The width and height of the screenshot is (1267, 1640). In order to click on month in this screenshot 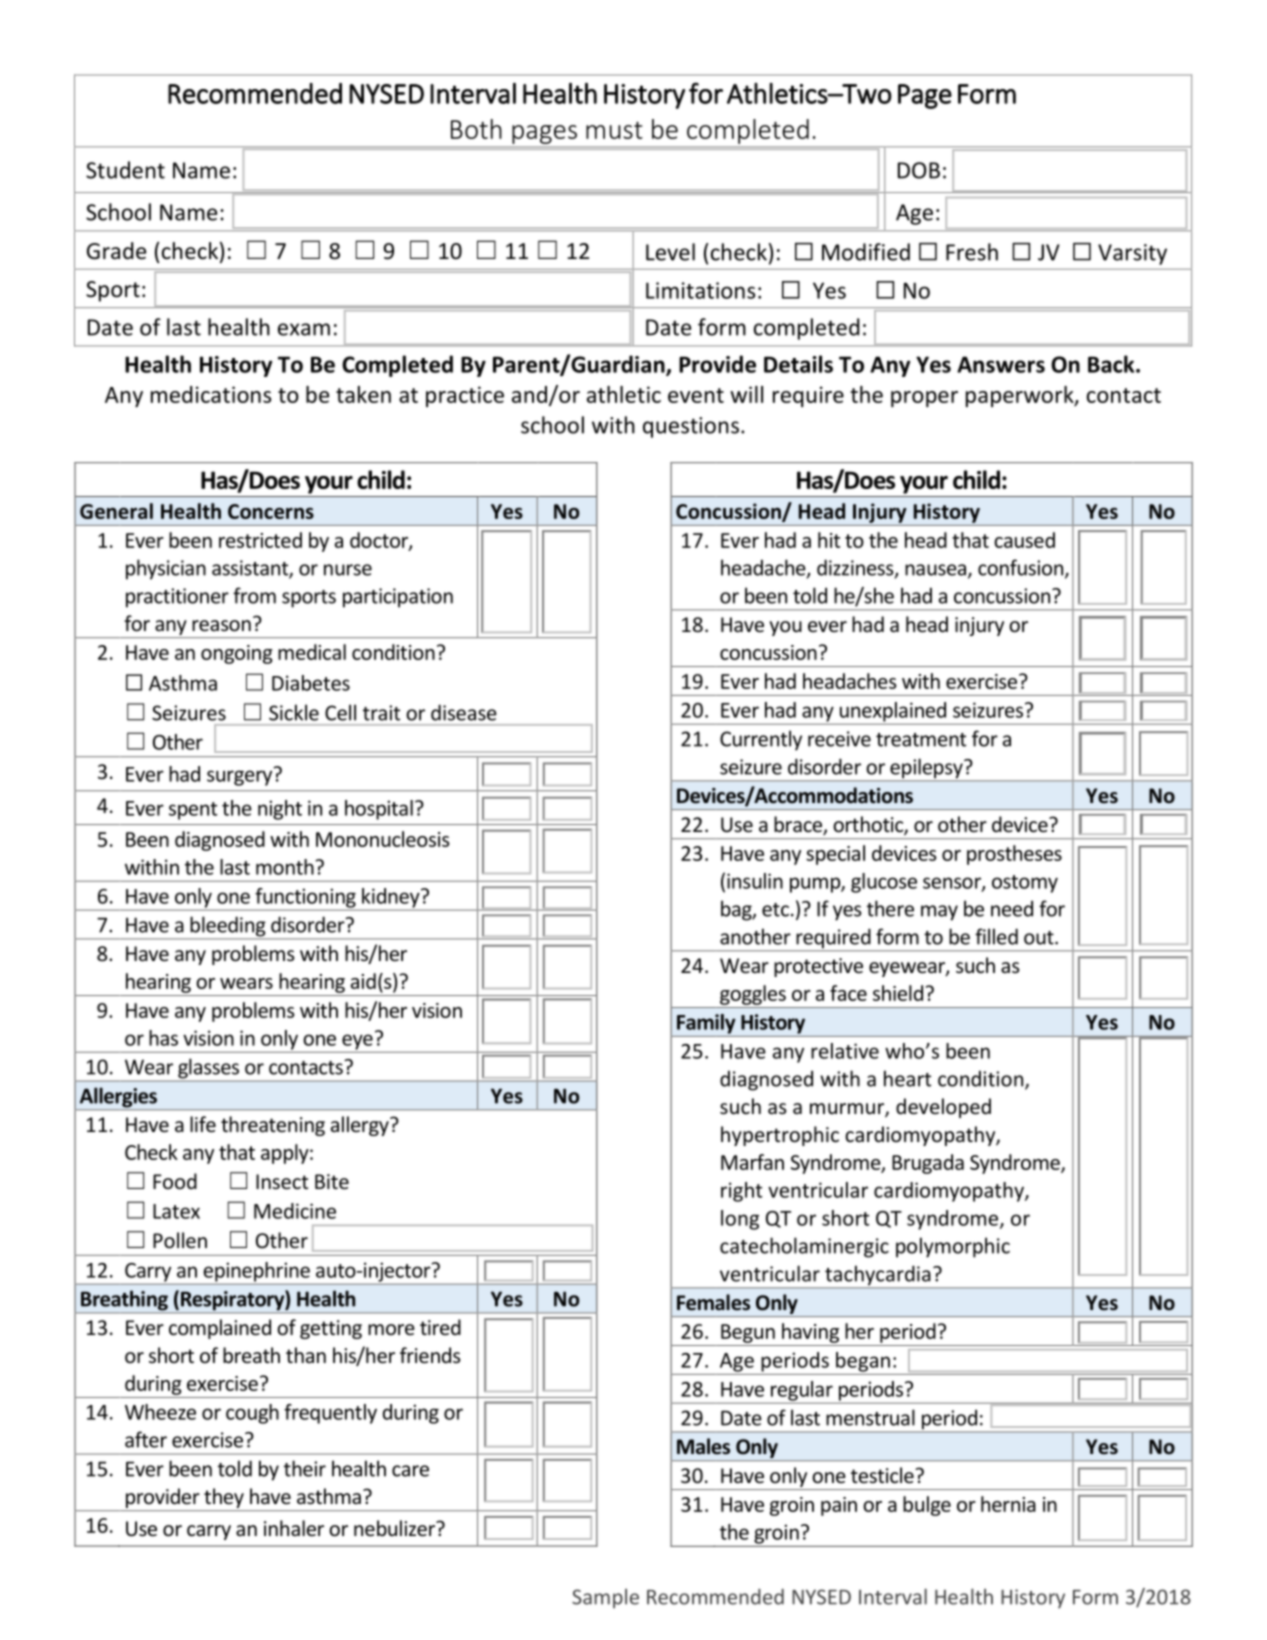, I will do `click(286, 867)`.
